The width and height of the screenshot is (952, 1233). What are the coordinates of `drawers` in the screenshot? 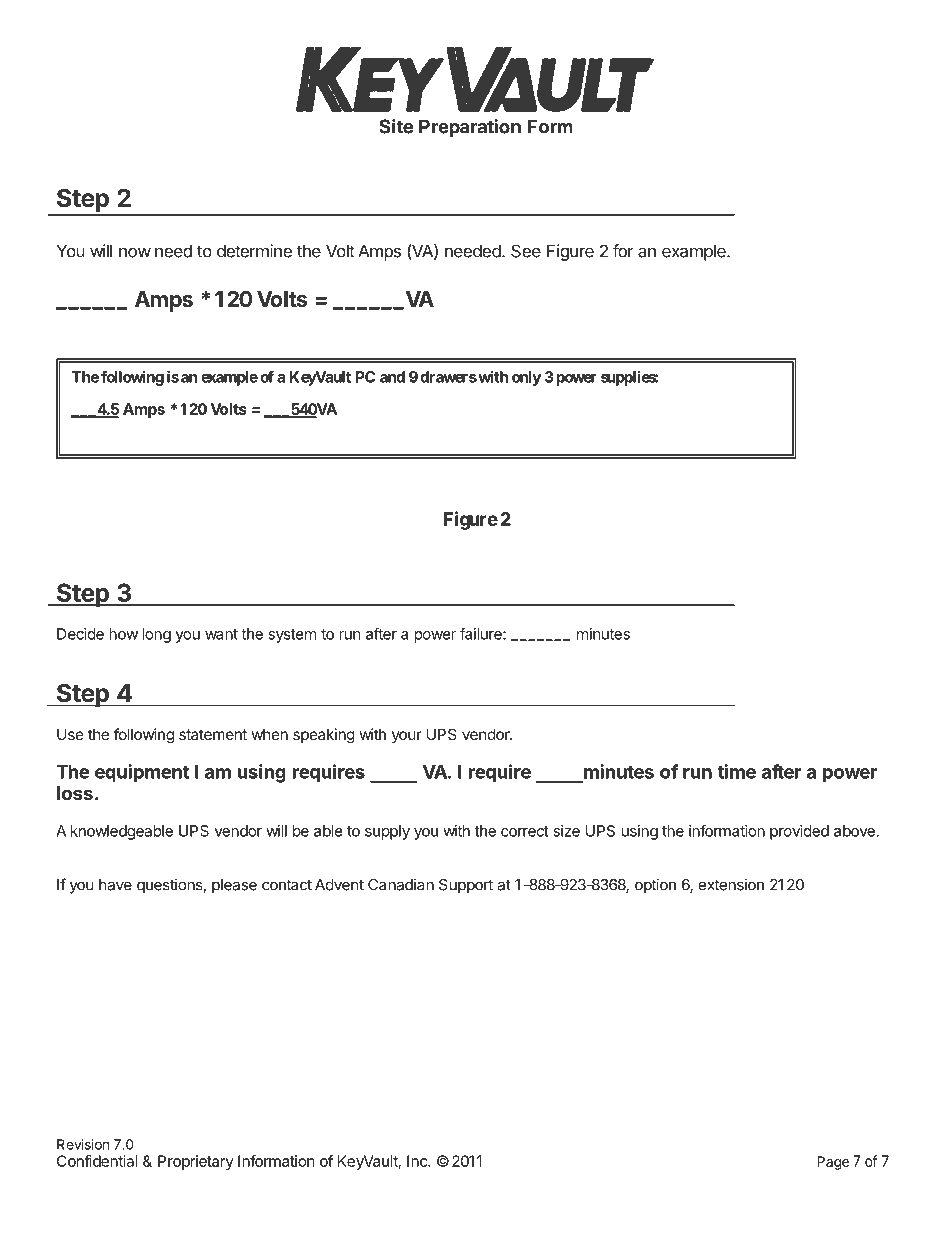 It's located at (448, 377).
